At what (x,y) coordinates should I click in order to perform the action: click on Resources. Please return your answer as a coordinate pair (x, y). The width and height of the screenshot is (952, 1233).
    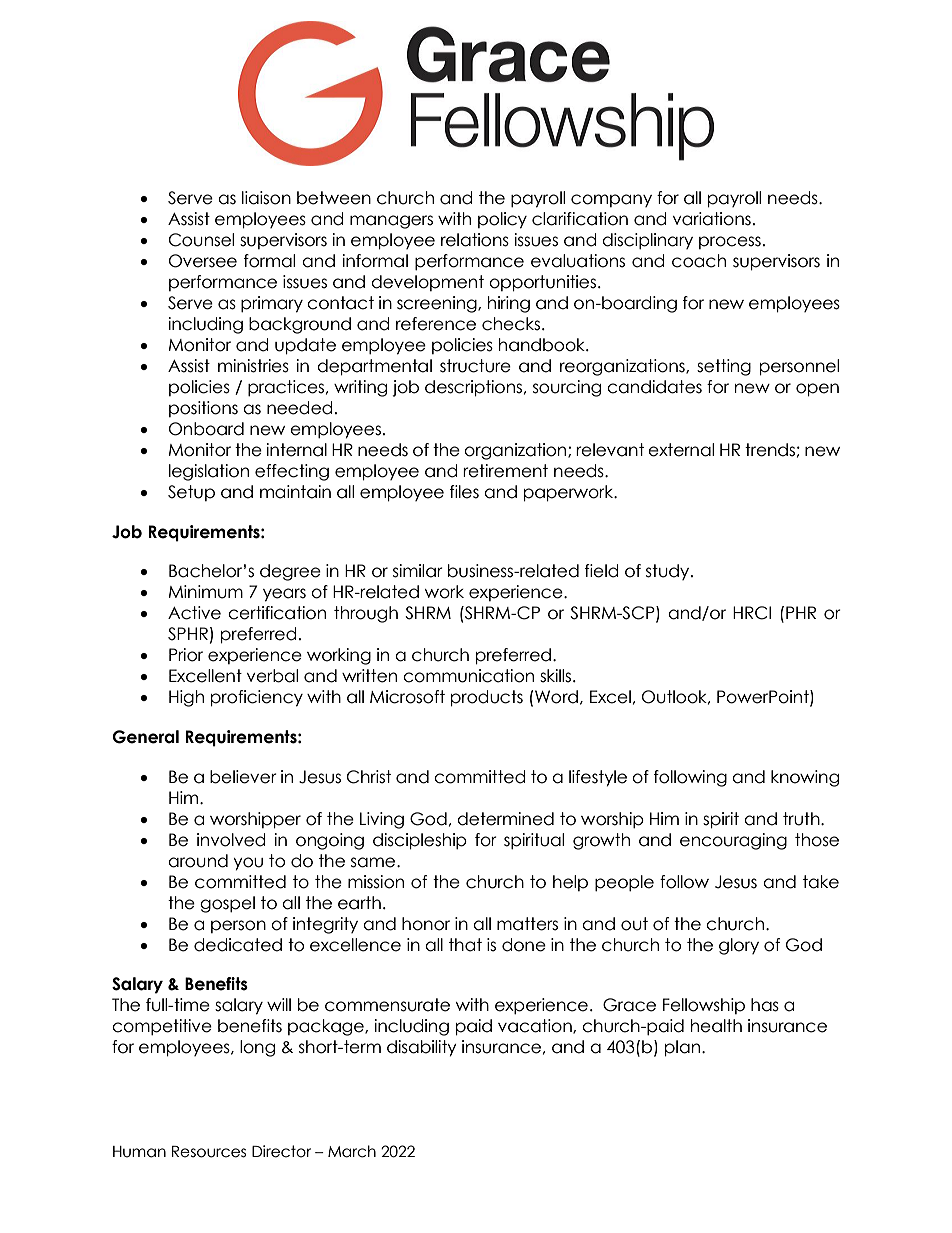
    Looking at the image, I should click on (209, 1152).
